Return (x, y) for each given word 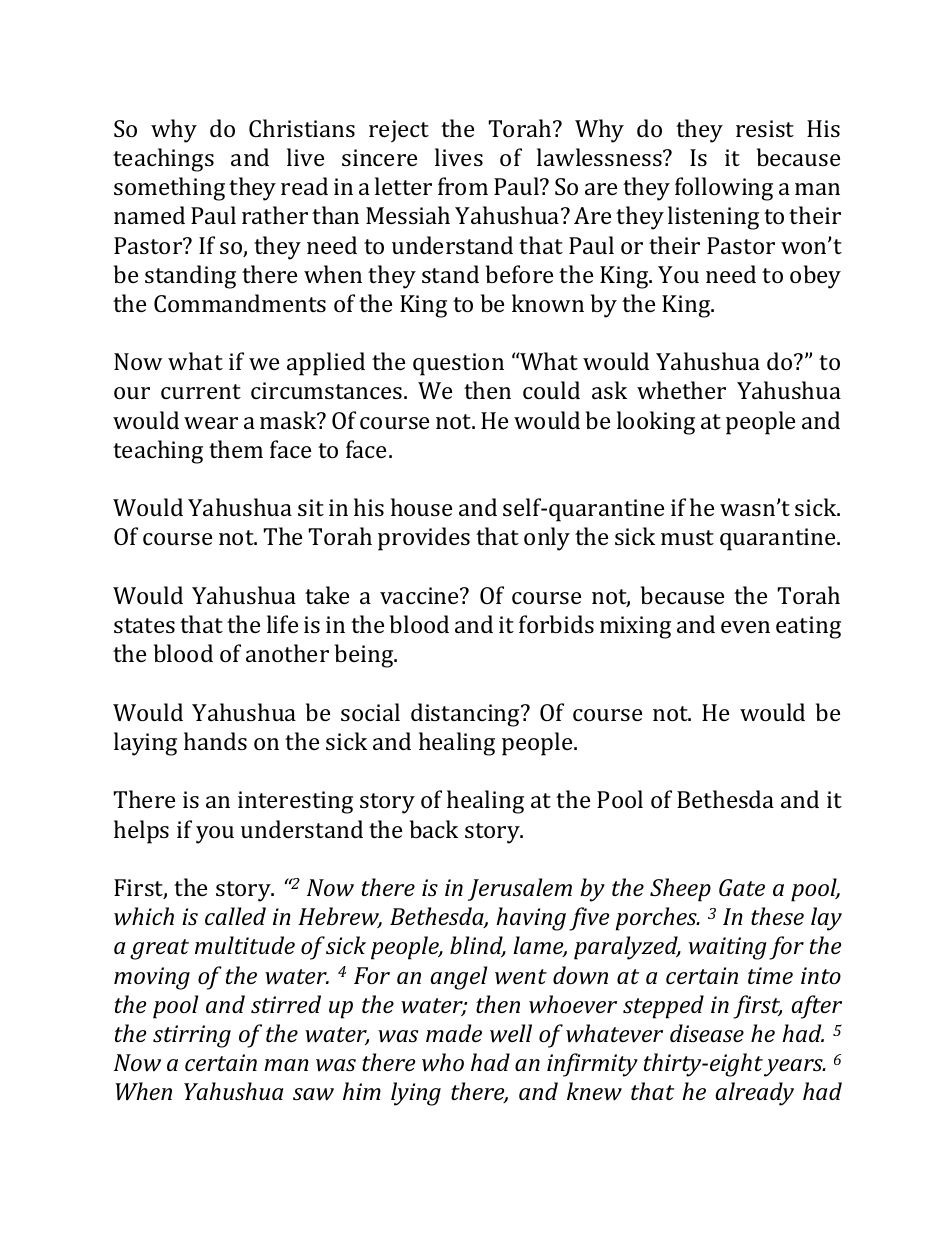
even (745, 627)
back (434, 829)
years (794, 1068)
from (463, 186)
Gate (742, 887)
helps (141, 832)
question (458, 364)
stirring (192, 1036)
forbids (556, 624)
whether (681, 390)
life (282, 624)
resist (765, 128)
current (201, 391)
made (454, 1033)
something (169, 189)
